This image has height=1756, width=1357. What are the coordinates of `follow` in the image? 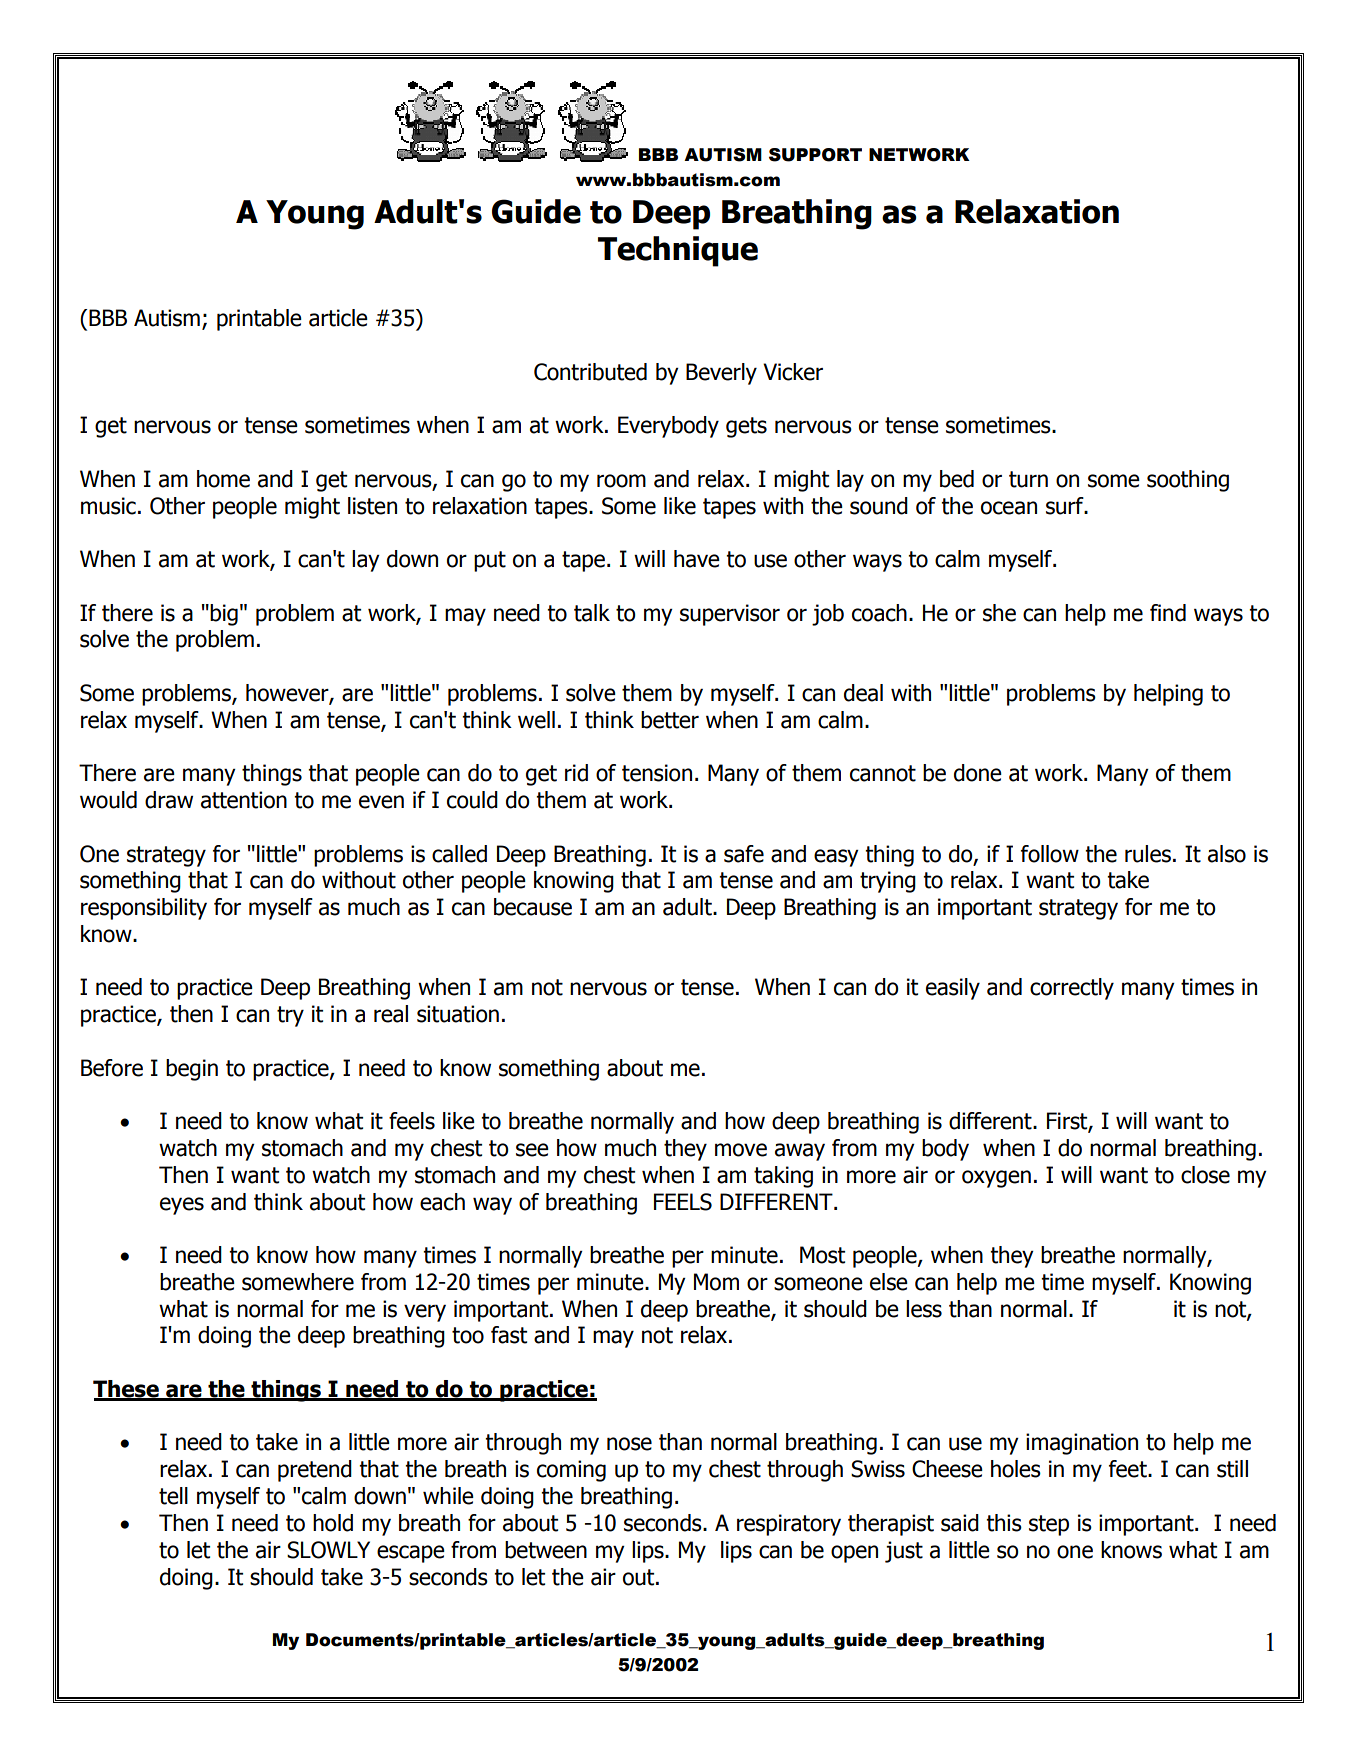 It's located at (1050, 854).
